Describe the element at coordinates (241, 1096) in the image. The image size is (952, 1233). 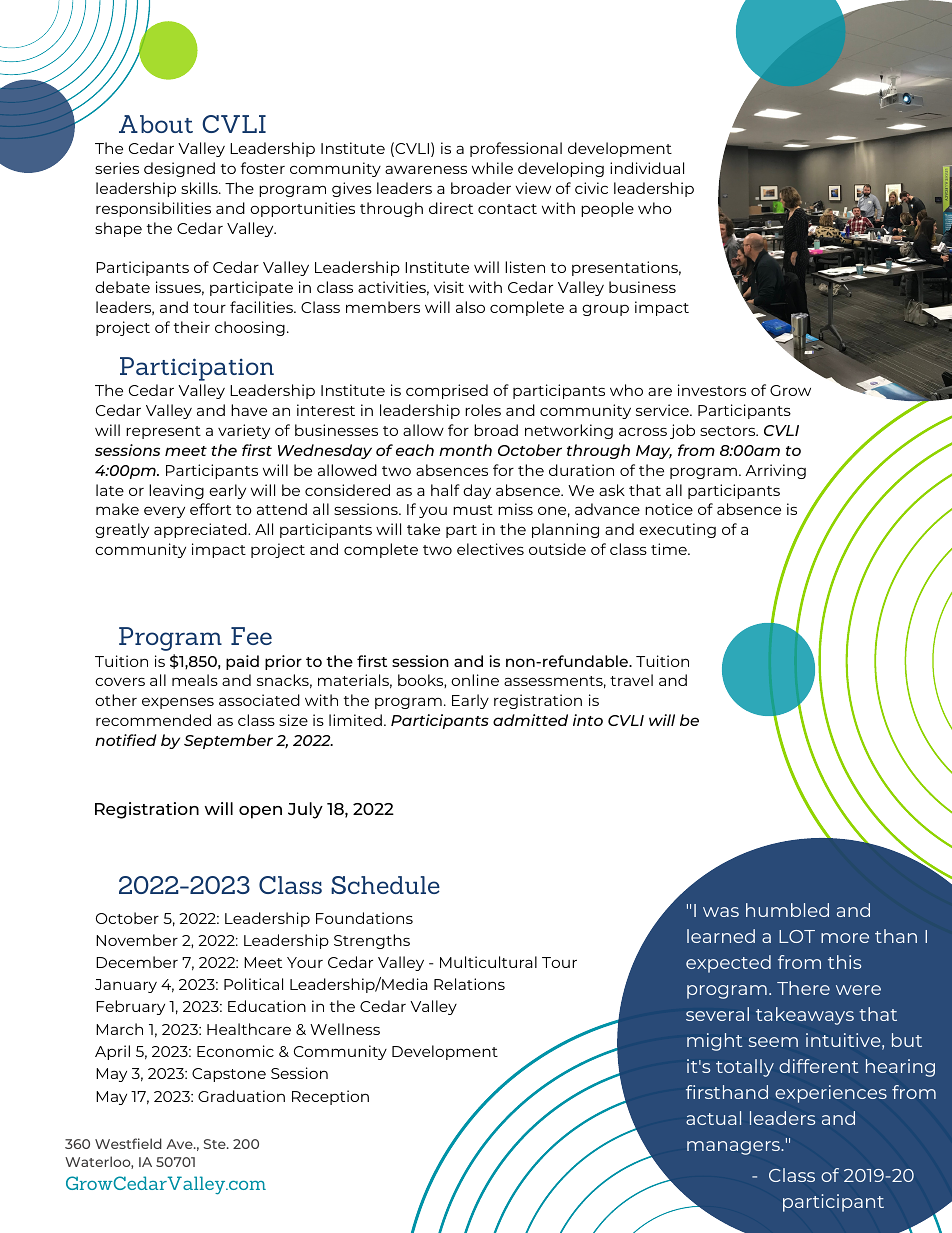
I see `Graduation` at that location.
